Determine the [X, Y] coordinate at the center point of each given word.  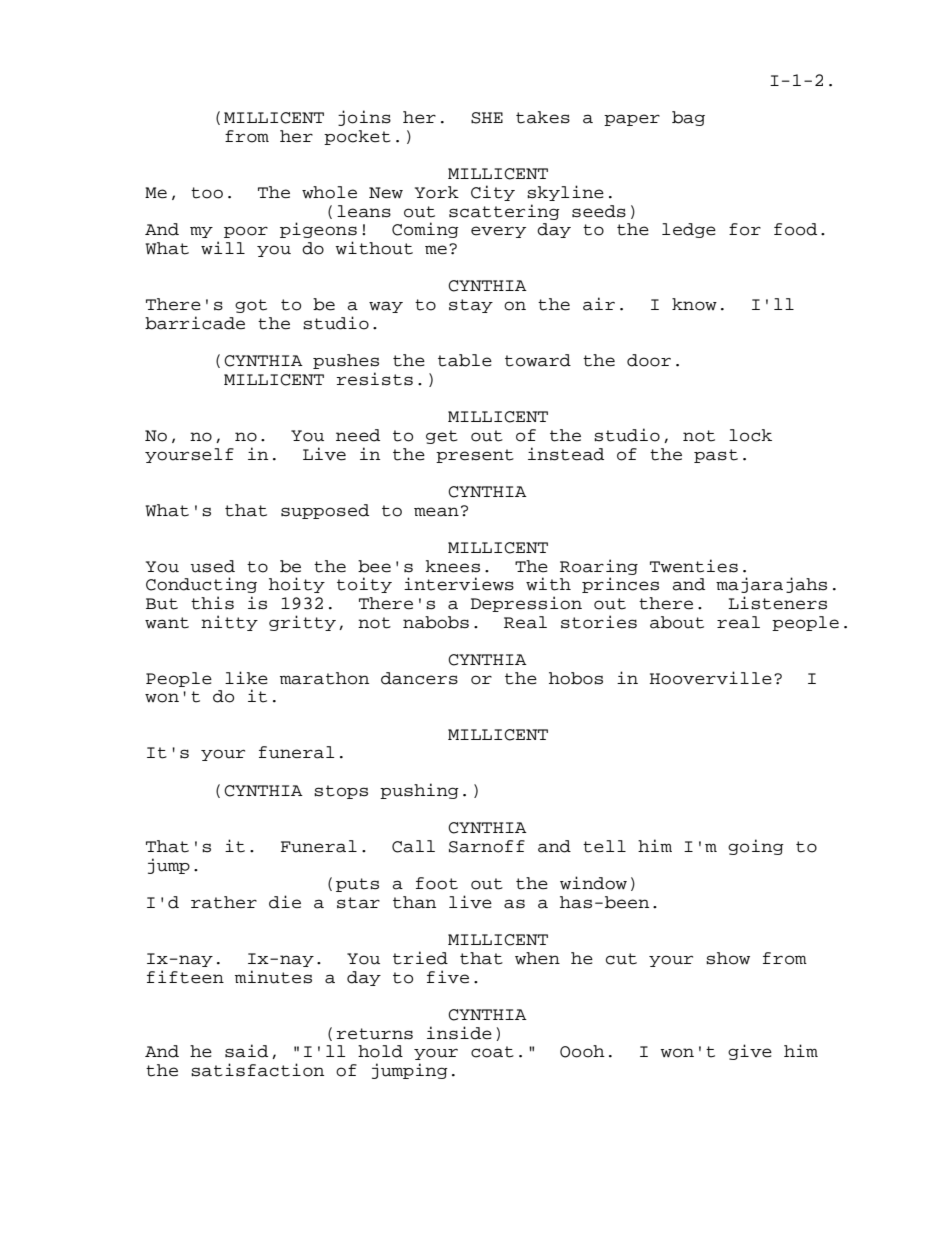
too [207, 193]
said [246, 1051]
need [358, 435]
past [716, 456]
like [246, 678]
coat [492, 1052]
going [756, 847]
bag [688, 118]
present [475, 456]
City [493, 193]
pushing [419, 791]
